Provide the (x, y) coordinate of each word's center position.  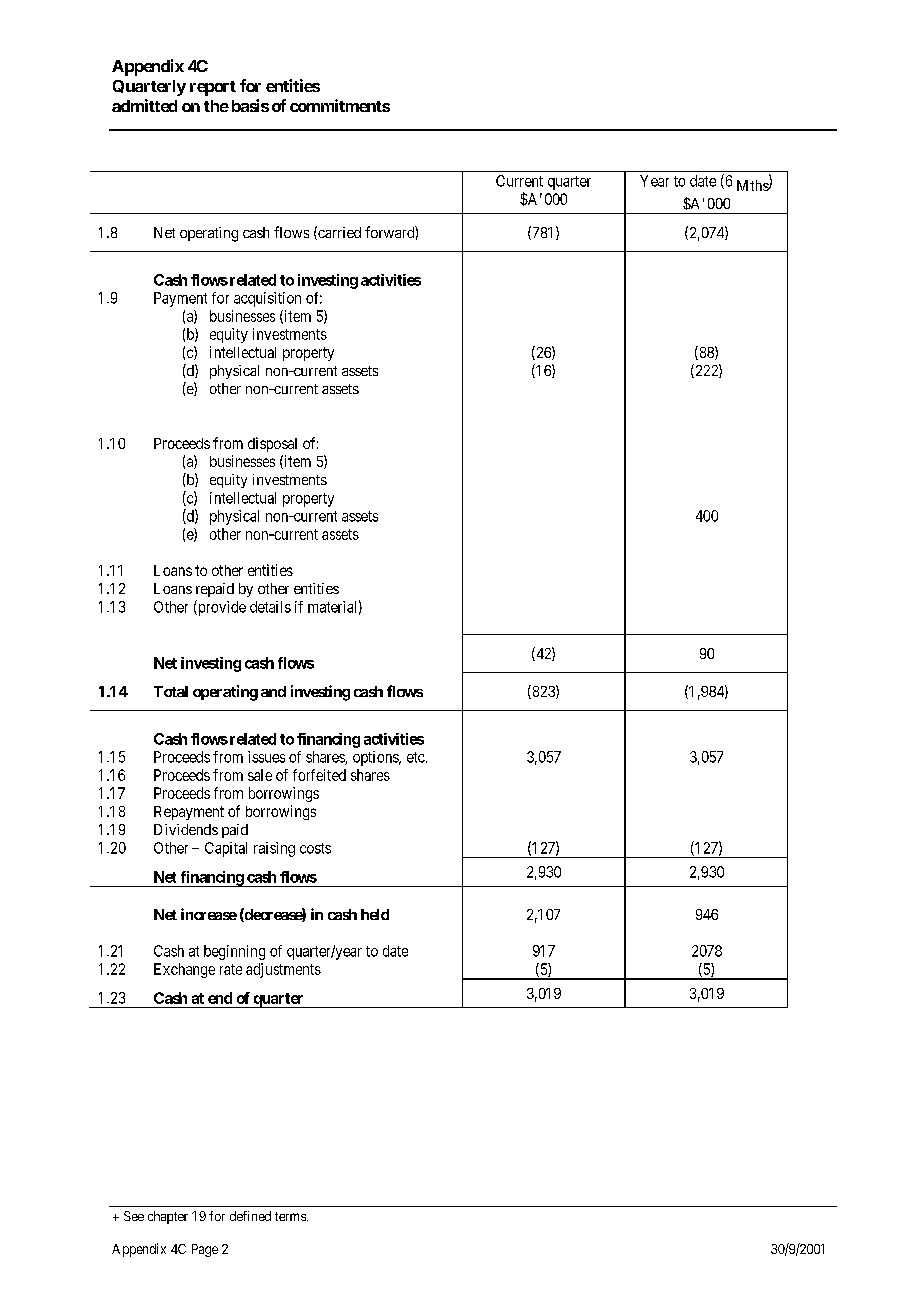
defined (250, 1216)
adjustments (283, 970)
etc (416, 757)
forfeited (319, 775)
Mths (753, 185)
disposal (272, 444)
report (213, 88)
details (270, 607)
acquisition (267, 299)
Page (205, 1250)
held (375, 914)
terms (291, 1216)
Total (171, 691)
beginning (234, 952)
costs (315, 848)
